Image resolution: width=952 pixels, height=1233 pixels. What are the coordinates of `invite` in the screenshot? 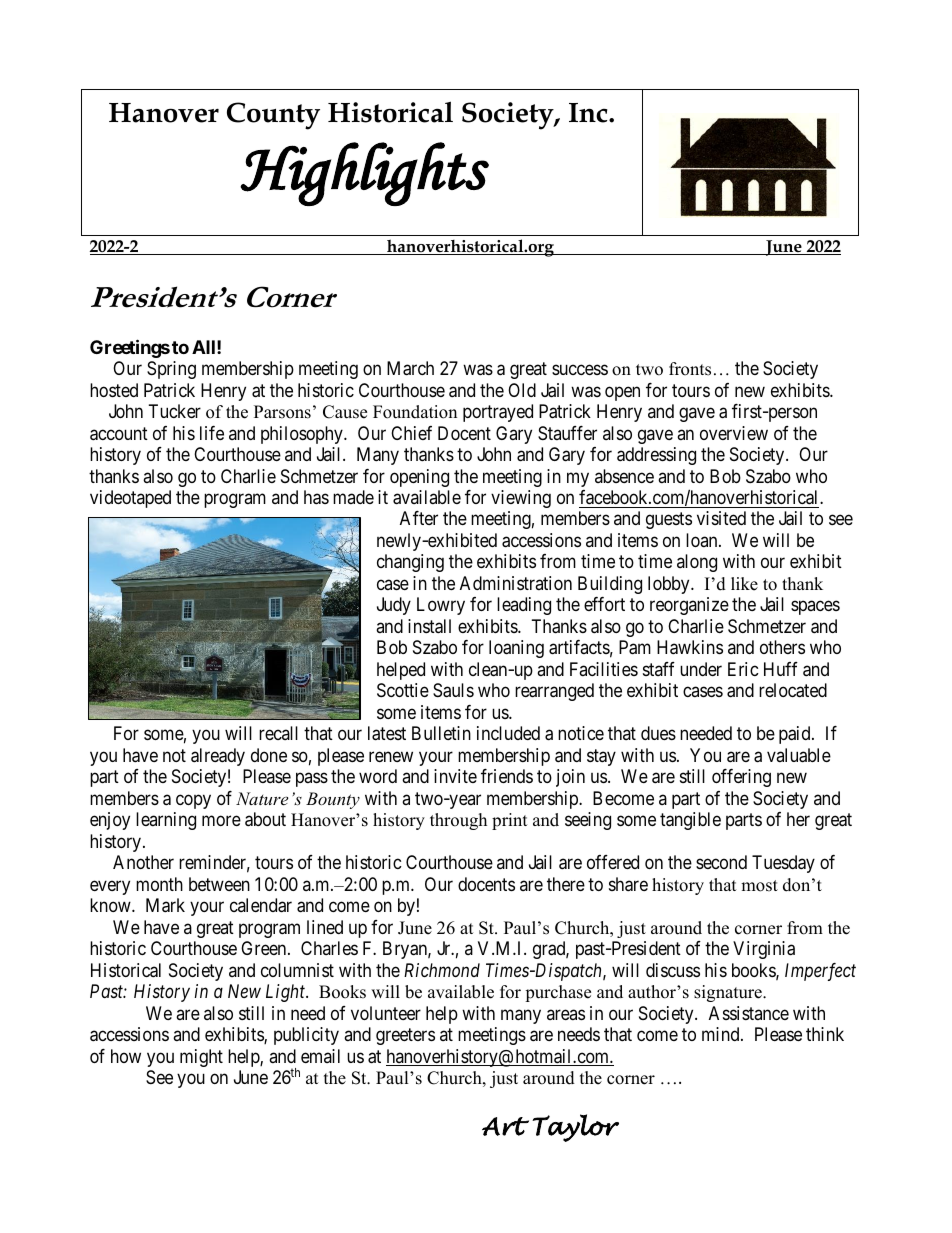 It's located at (455, 776).
